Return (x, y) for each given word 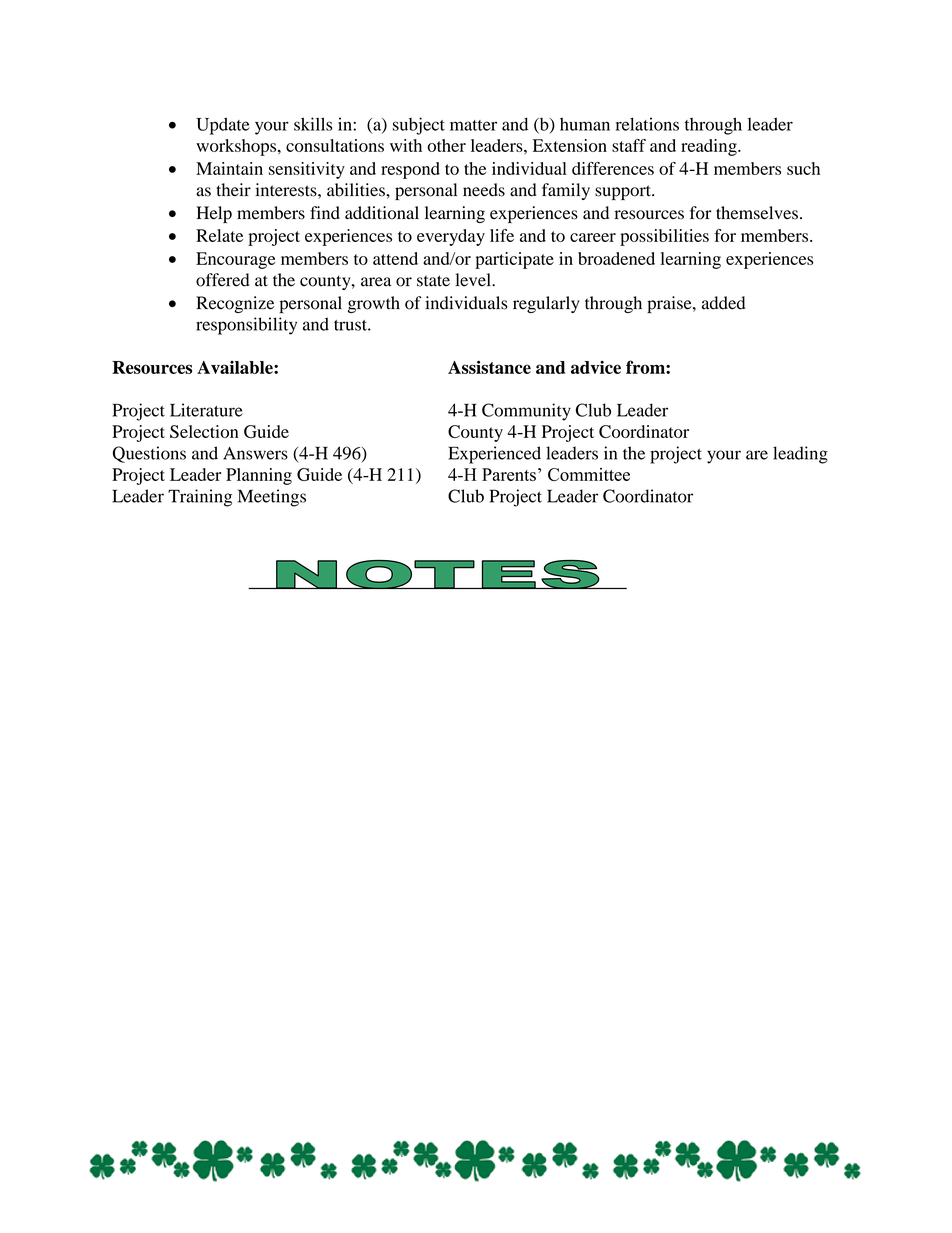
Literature (206, 410)
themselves (757, 213)
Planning (259, 476)
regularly (546, 304)
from (646, 367)
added (723, 303)
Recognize (235, 304)
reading (710, 147)
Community (526, 412)
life (502, 235)
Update (223, 126)
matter (473, 125)
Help (214, 214)
